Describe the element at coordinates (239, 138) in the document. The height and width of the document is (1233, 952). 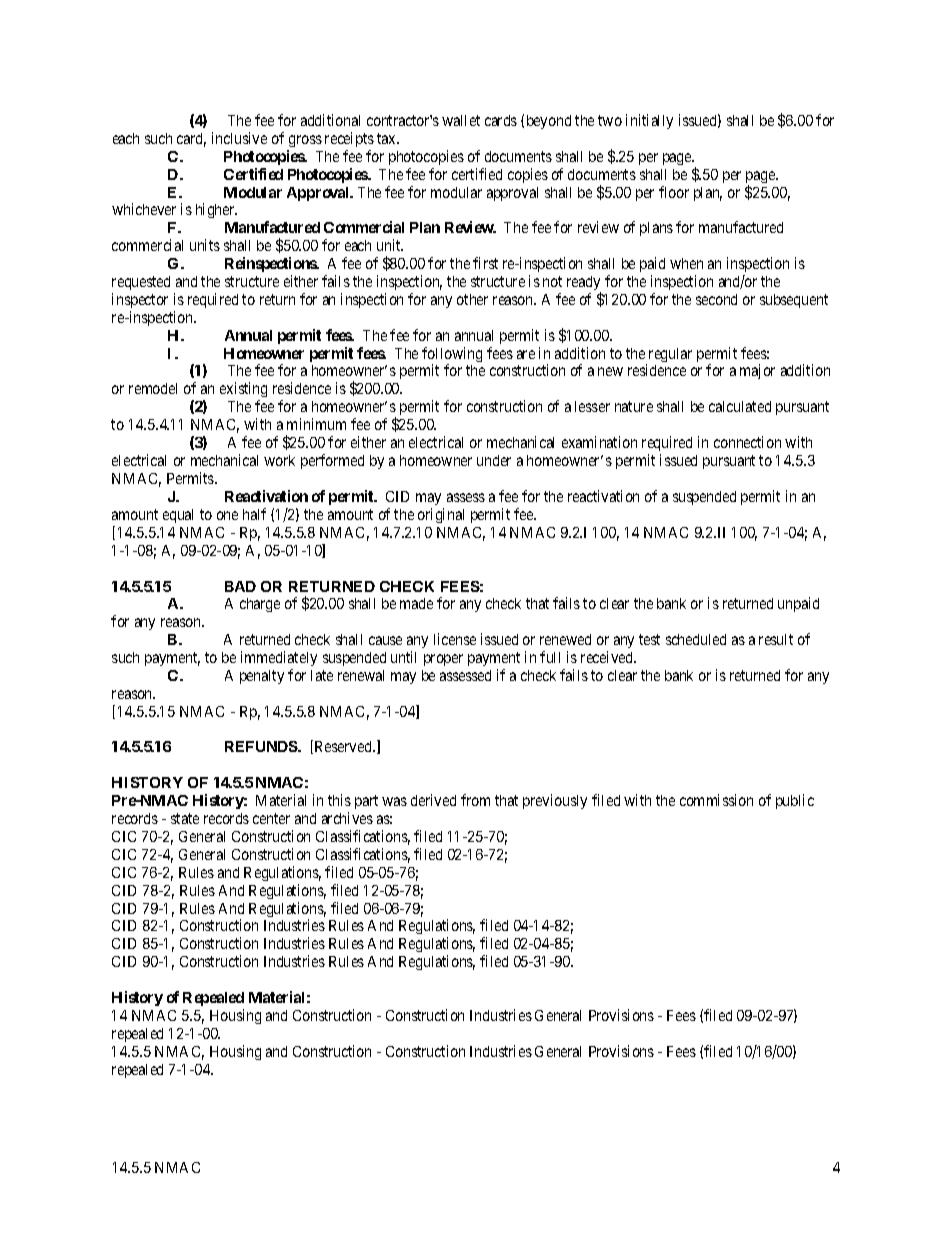
I see `inclusive` at that location.
